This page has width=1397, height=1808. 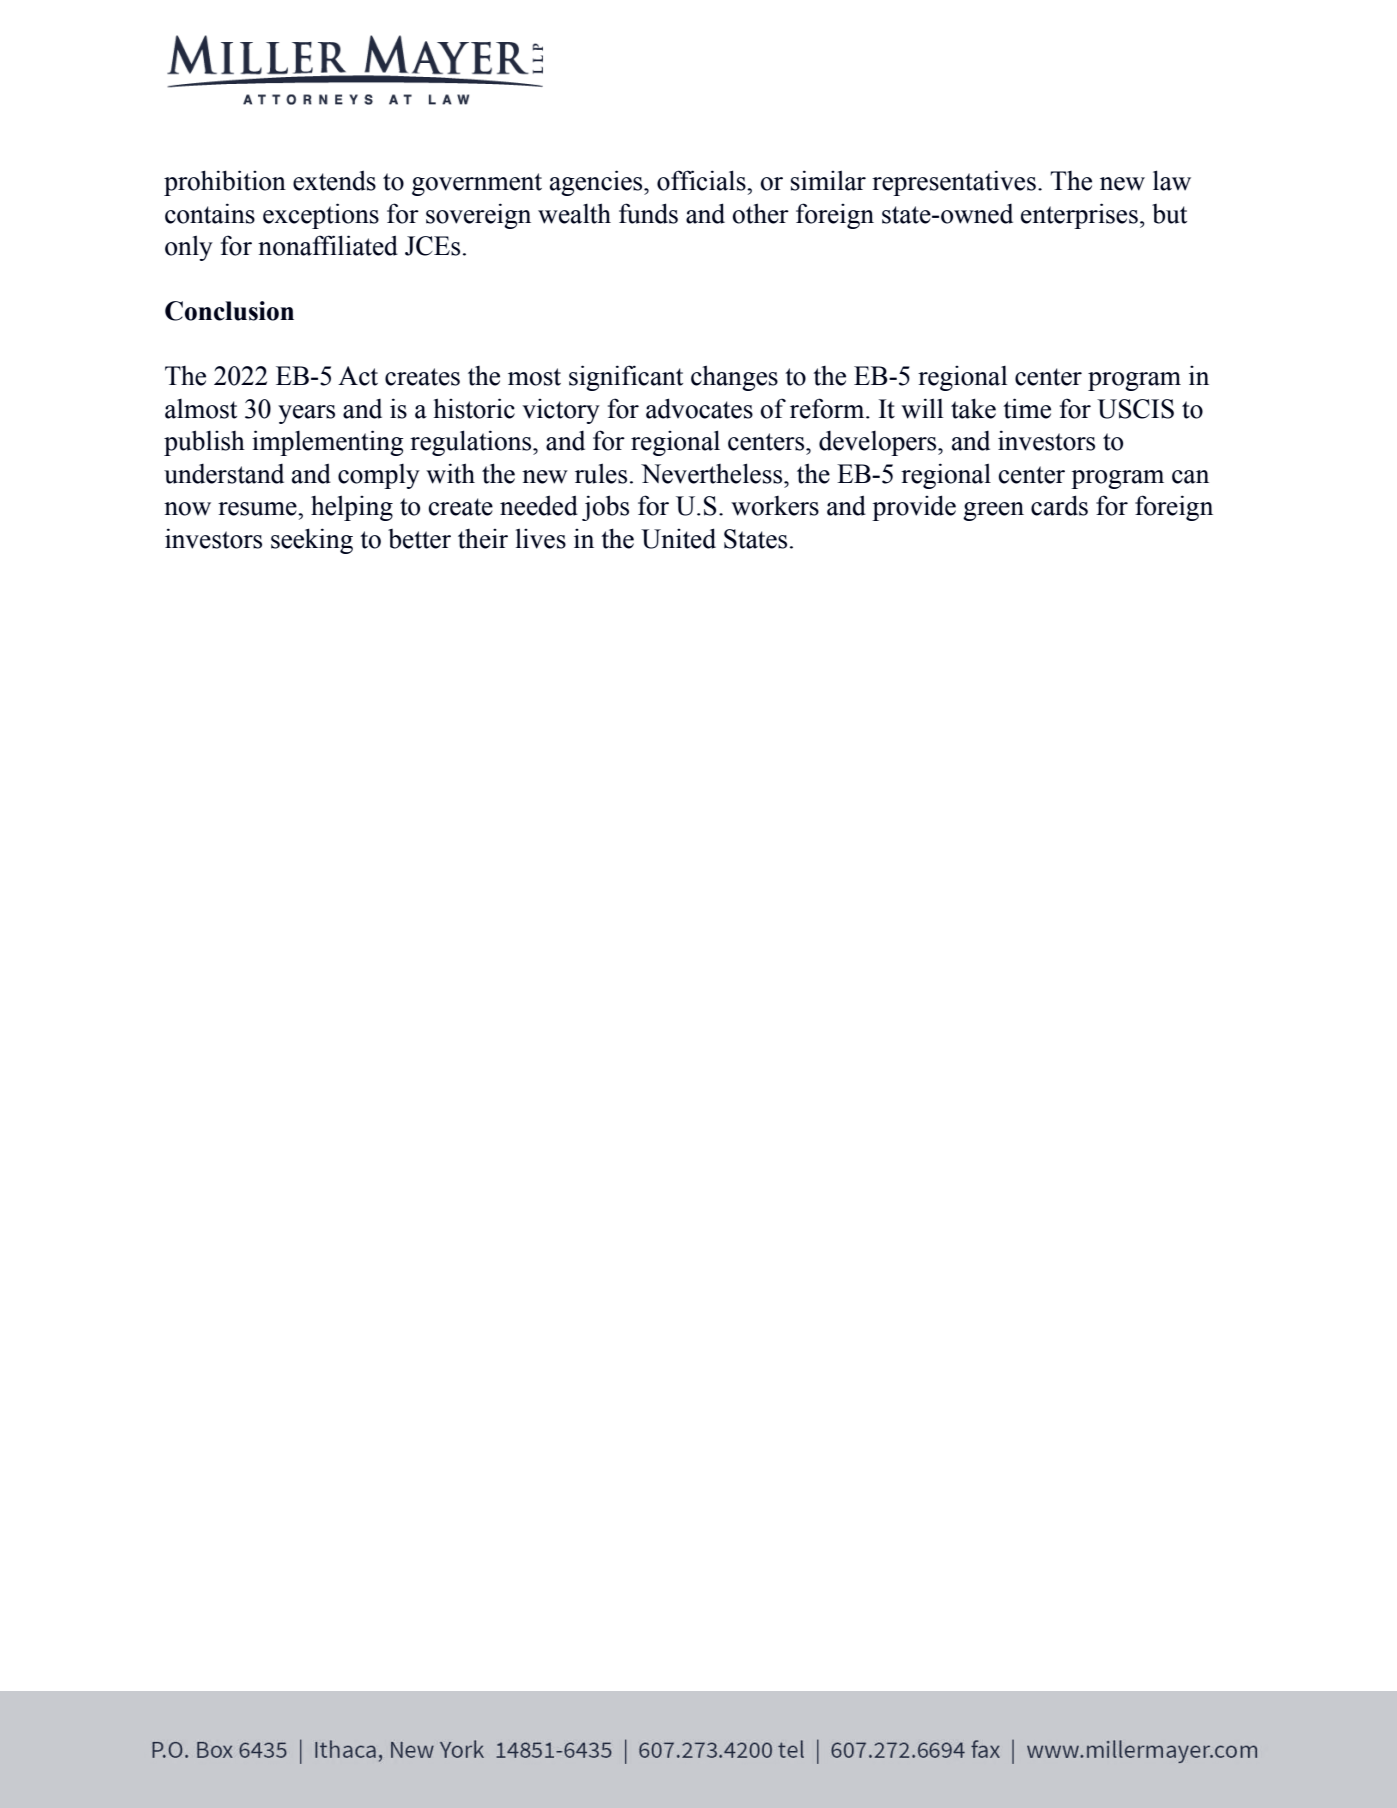 I want to click on seeking, so click(x=312, y=541).
